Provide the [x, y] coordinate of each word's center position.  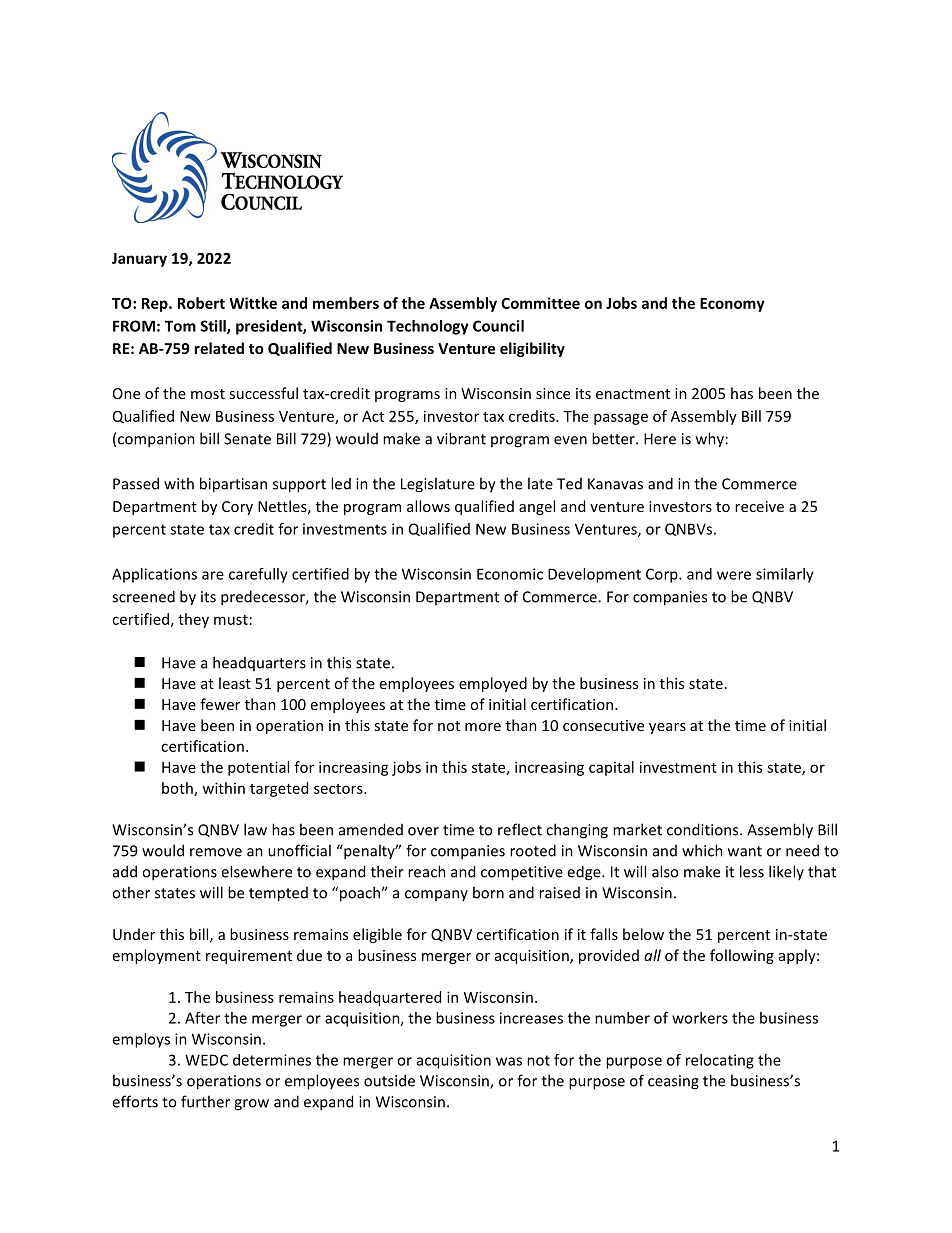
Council [498, 326]
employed [493, 684]
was [509, 1061]
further [205, 1101]
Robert [201, 303]
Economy [732, 305]
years [667, 728]
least [235, 683]
